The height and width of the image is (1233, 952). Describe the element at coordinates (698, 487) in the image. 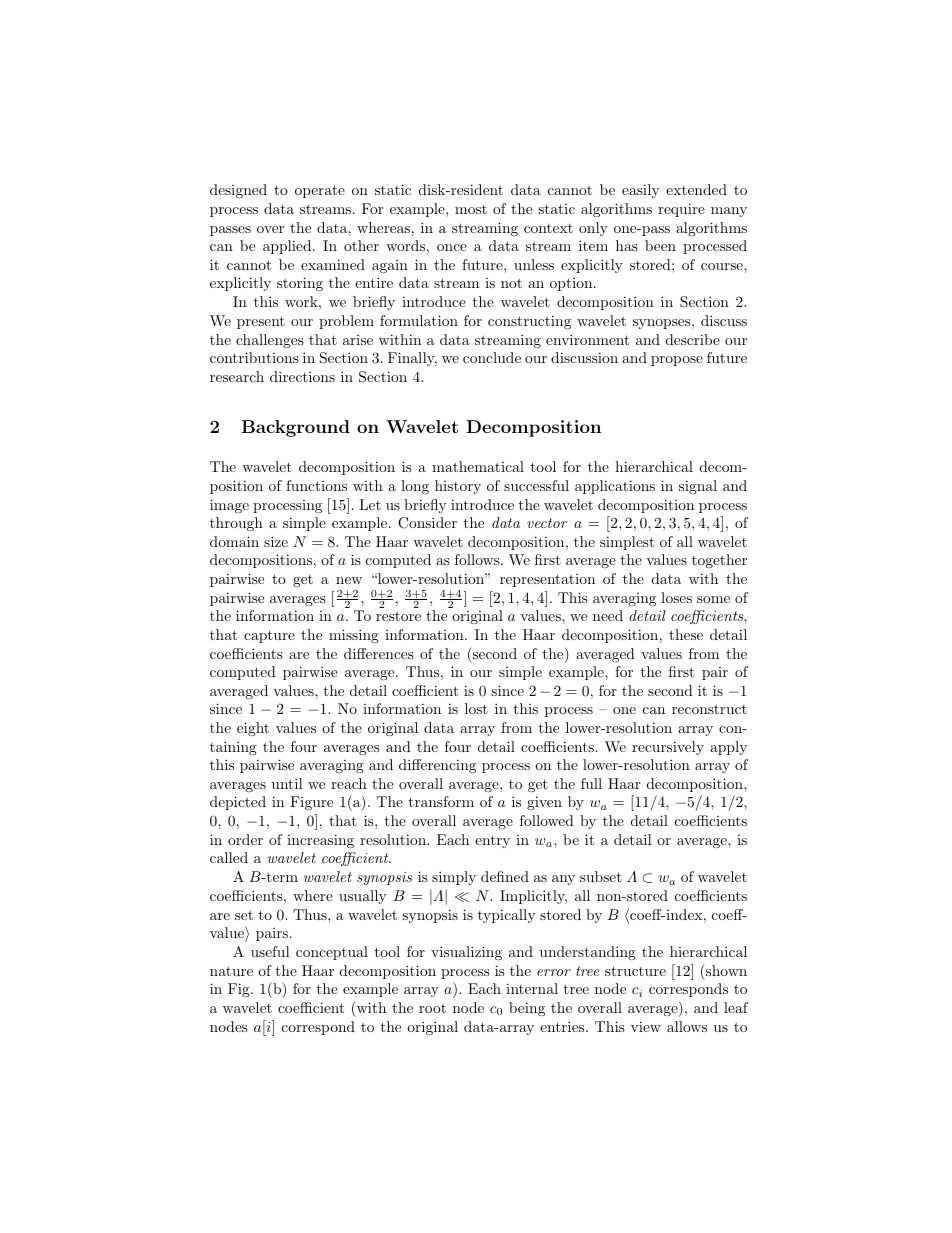

I see `signal` at that location.
